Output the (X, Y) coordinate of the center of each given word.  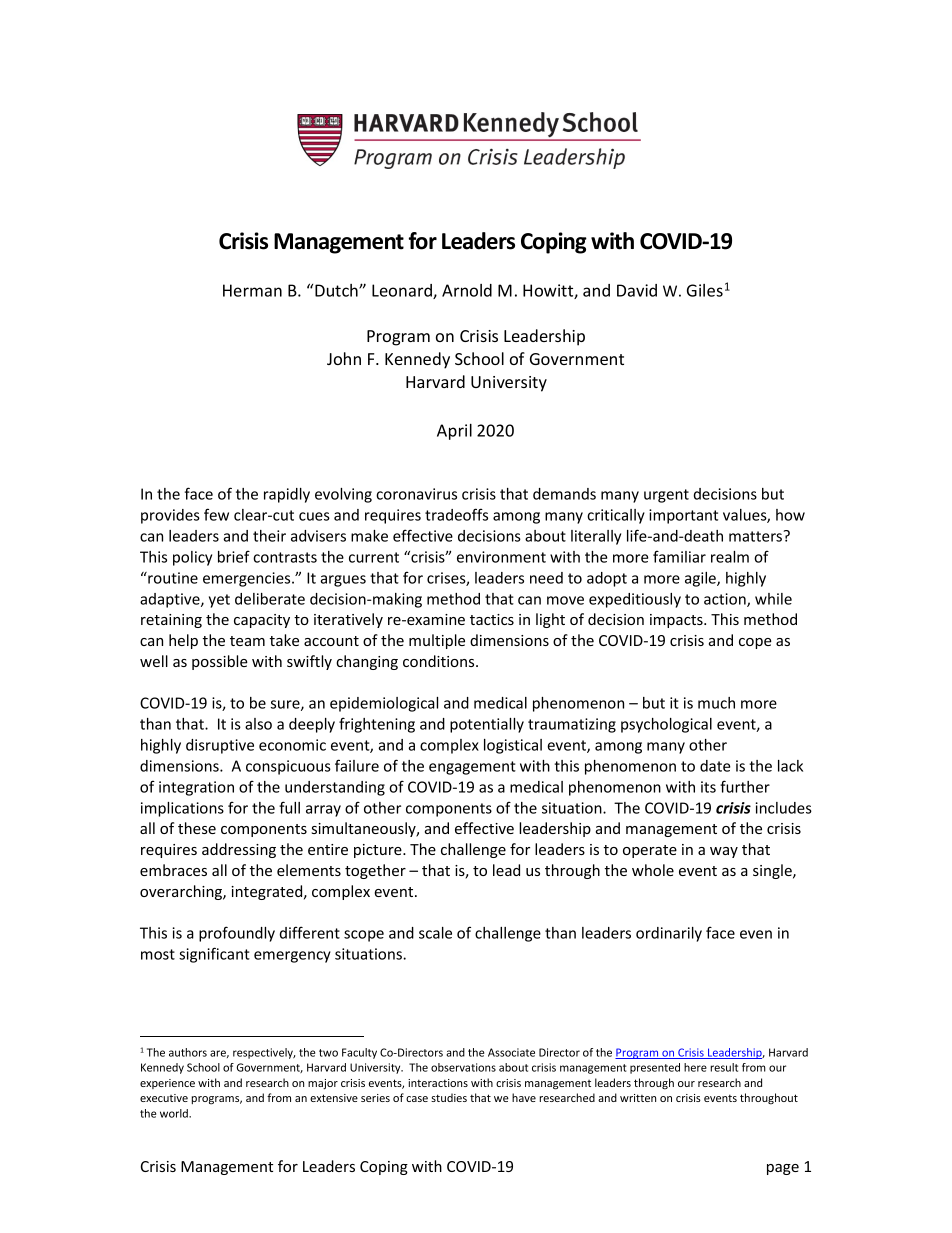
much (716, 703)
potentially (487, 725)
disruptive (220, 746)
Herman (252, 290)
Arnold (467, 290)
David (637, 290)
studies (449, 1097)
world (175, 1113)
